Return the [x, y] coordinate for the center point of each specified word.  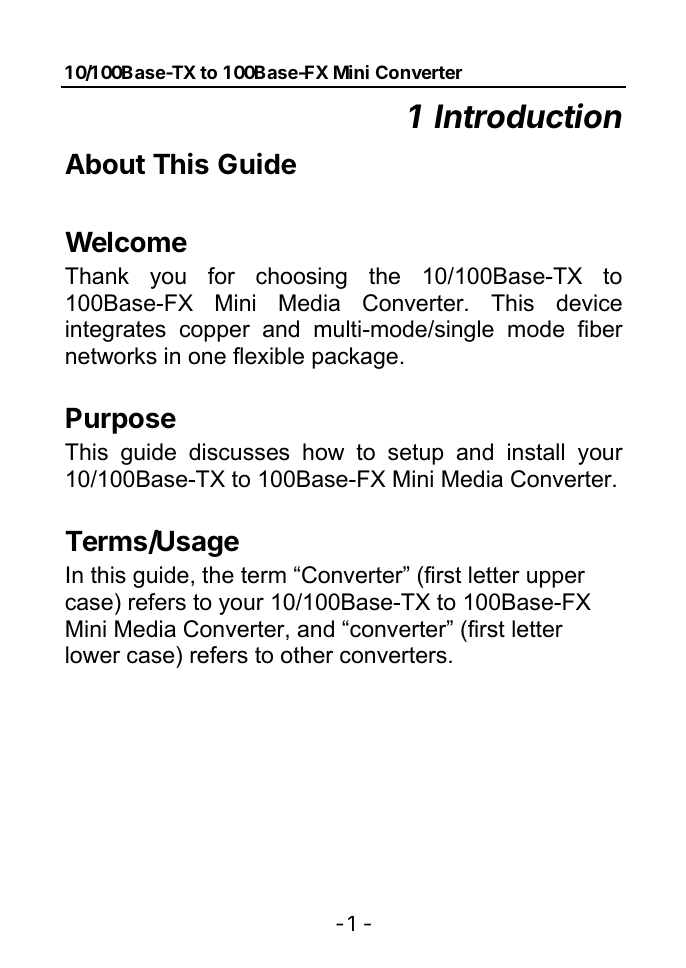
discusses [239, 452]
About [105, 164]
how [323, 452]
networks [111, 356]
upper [556, 579]
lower [93, 655]
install [536, 452]
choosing [301, 278]
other [307, 655]
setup [415, 454]
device [589, 303]
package [355, 358]
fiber [600, 329]
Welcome [126, 242]
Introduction [528, 116]
